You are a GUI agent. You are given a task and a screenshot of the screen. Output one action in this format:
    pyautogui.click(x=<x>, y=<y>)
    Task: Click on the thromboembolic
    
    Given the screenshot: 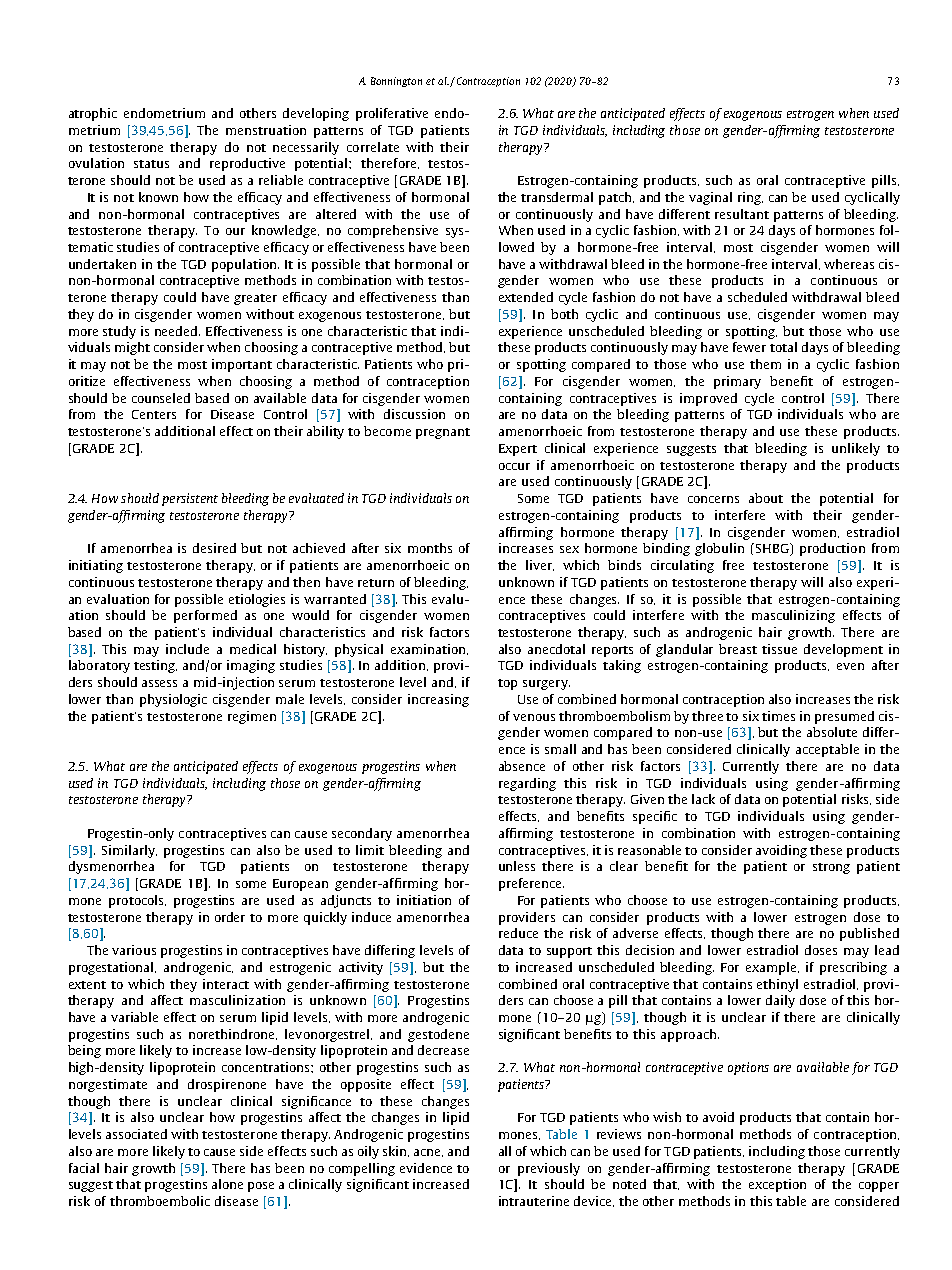 What is the action you would take?
    pyautogui.click(x=160, y=1201)
